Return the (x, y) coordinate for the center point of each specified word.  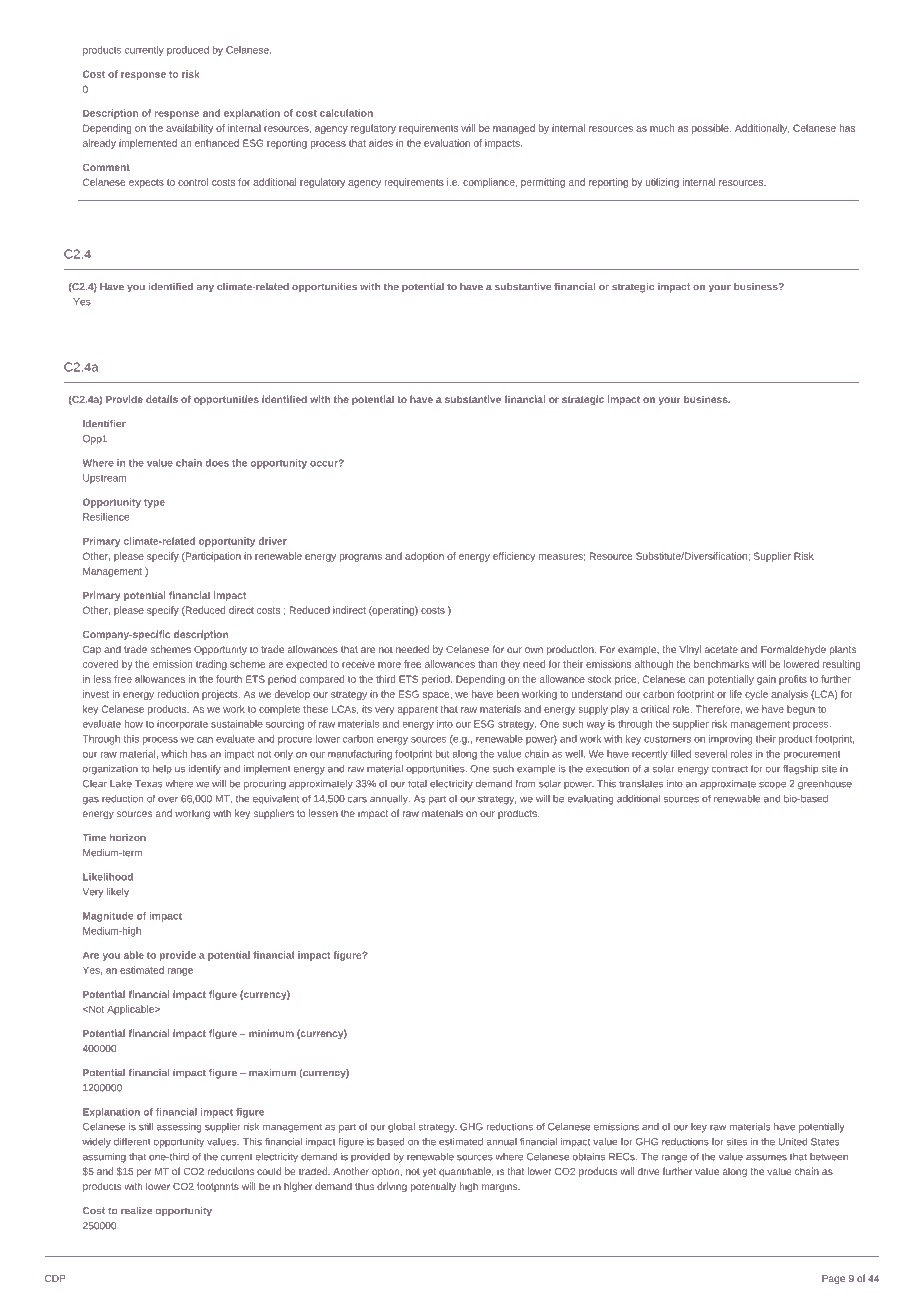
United (793, 1142)
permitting (543, 183)
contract (730, 769)
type (154, 503)
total (417, 784)
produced (188, 51)
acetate (721, 649)
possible (711, 129)
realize (136, 1211)
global (401, 1128)
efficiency (514, 557)
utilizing (662, 183)
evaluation (447, 143)
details (162, 399)
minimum (271, 1033)
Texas (149, 784)
